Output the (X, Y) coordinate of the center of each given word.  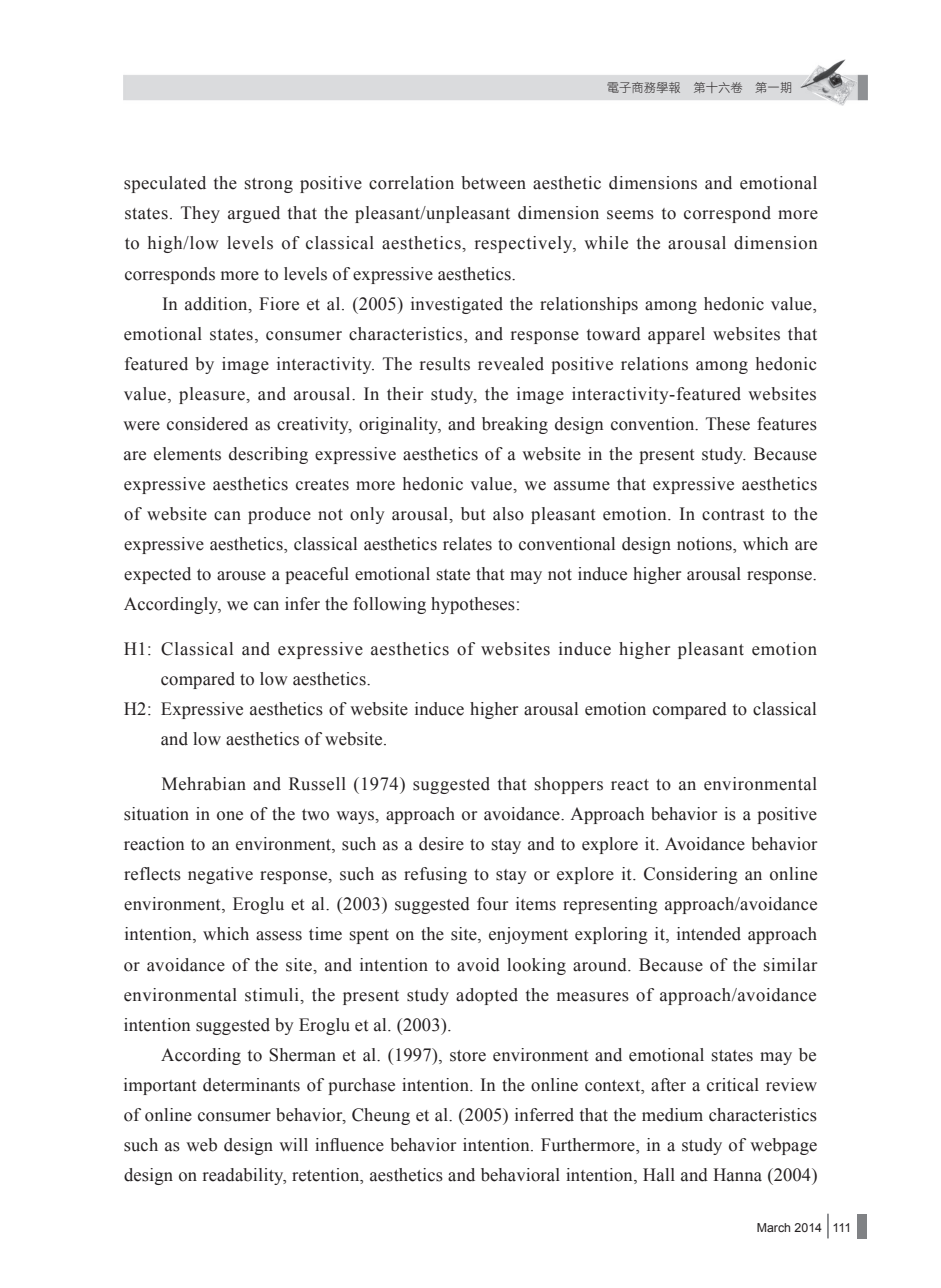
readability (244, 1176)
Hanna (737, 1175)
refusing (435, 875)
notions (705, 545)
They (200, 214)
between (493, 183)
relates (467, 544)
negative (220, 875)
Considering (691, 875)
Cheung (381, 1116)
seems (630, 215)
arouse (241, 576)
